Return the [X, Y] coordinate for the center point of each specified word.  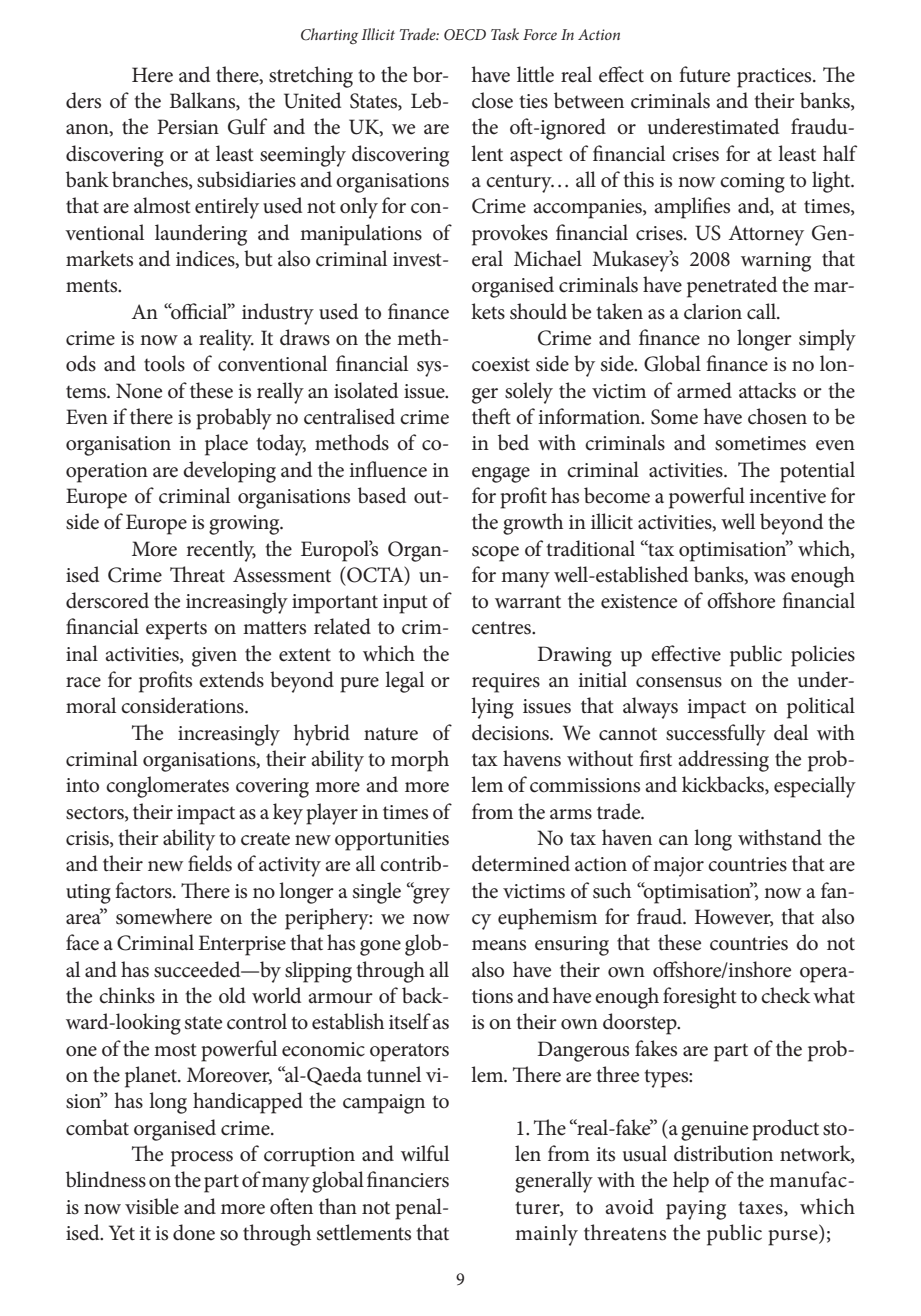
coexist [501, 364]
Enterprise [242, 945]
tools [164, 363]
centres [502, 628]
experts [176, 630]
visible [152, 1206]
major [678, 867]
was [769, 577]
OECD [465, 35]
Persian [188, 127]
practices [775, 78]
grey [430, 894]
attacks [767, 390]
